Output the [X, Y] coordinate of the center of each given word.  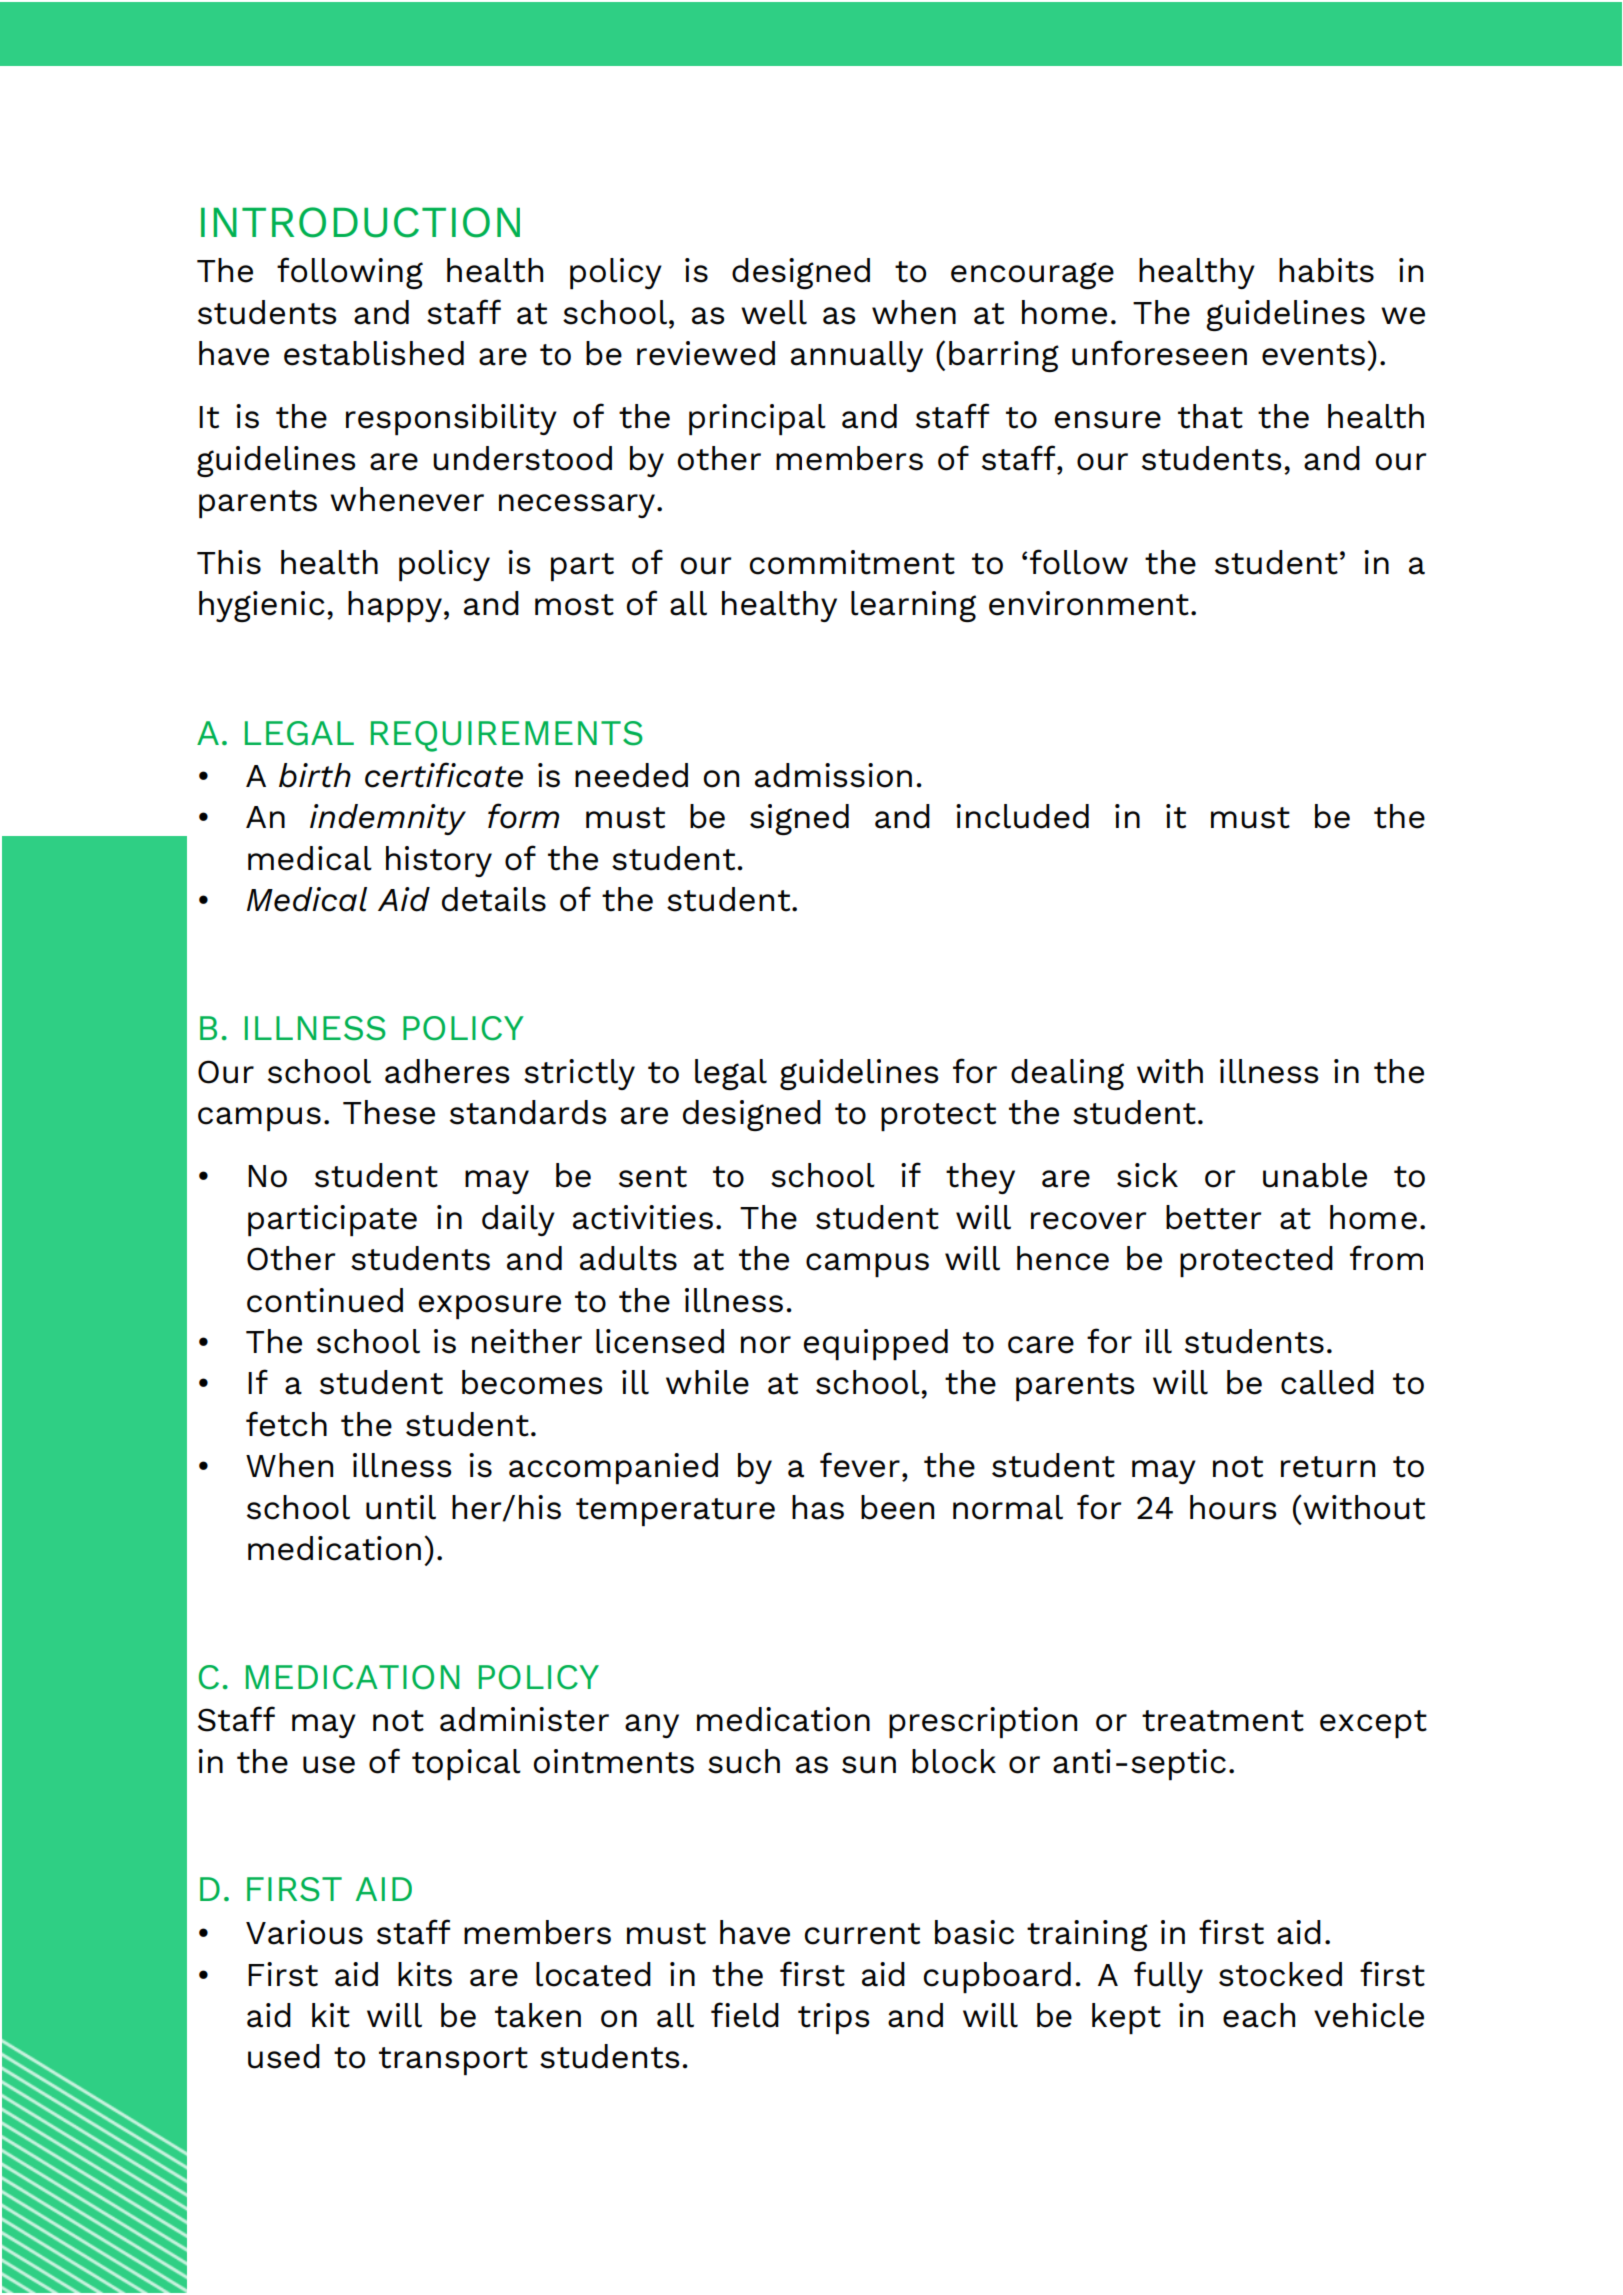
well [774, 312]
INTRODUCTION [360, 222]
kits [425, 1974]
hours [1233, 1507]
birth [315, 775]
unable [1315, 1175]
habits [1326, 270]
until [401, 1507]
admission [833, 775]
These [389, 1112]
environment [1089, 603]
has [818, 1507]
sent [653, 1177]
